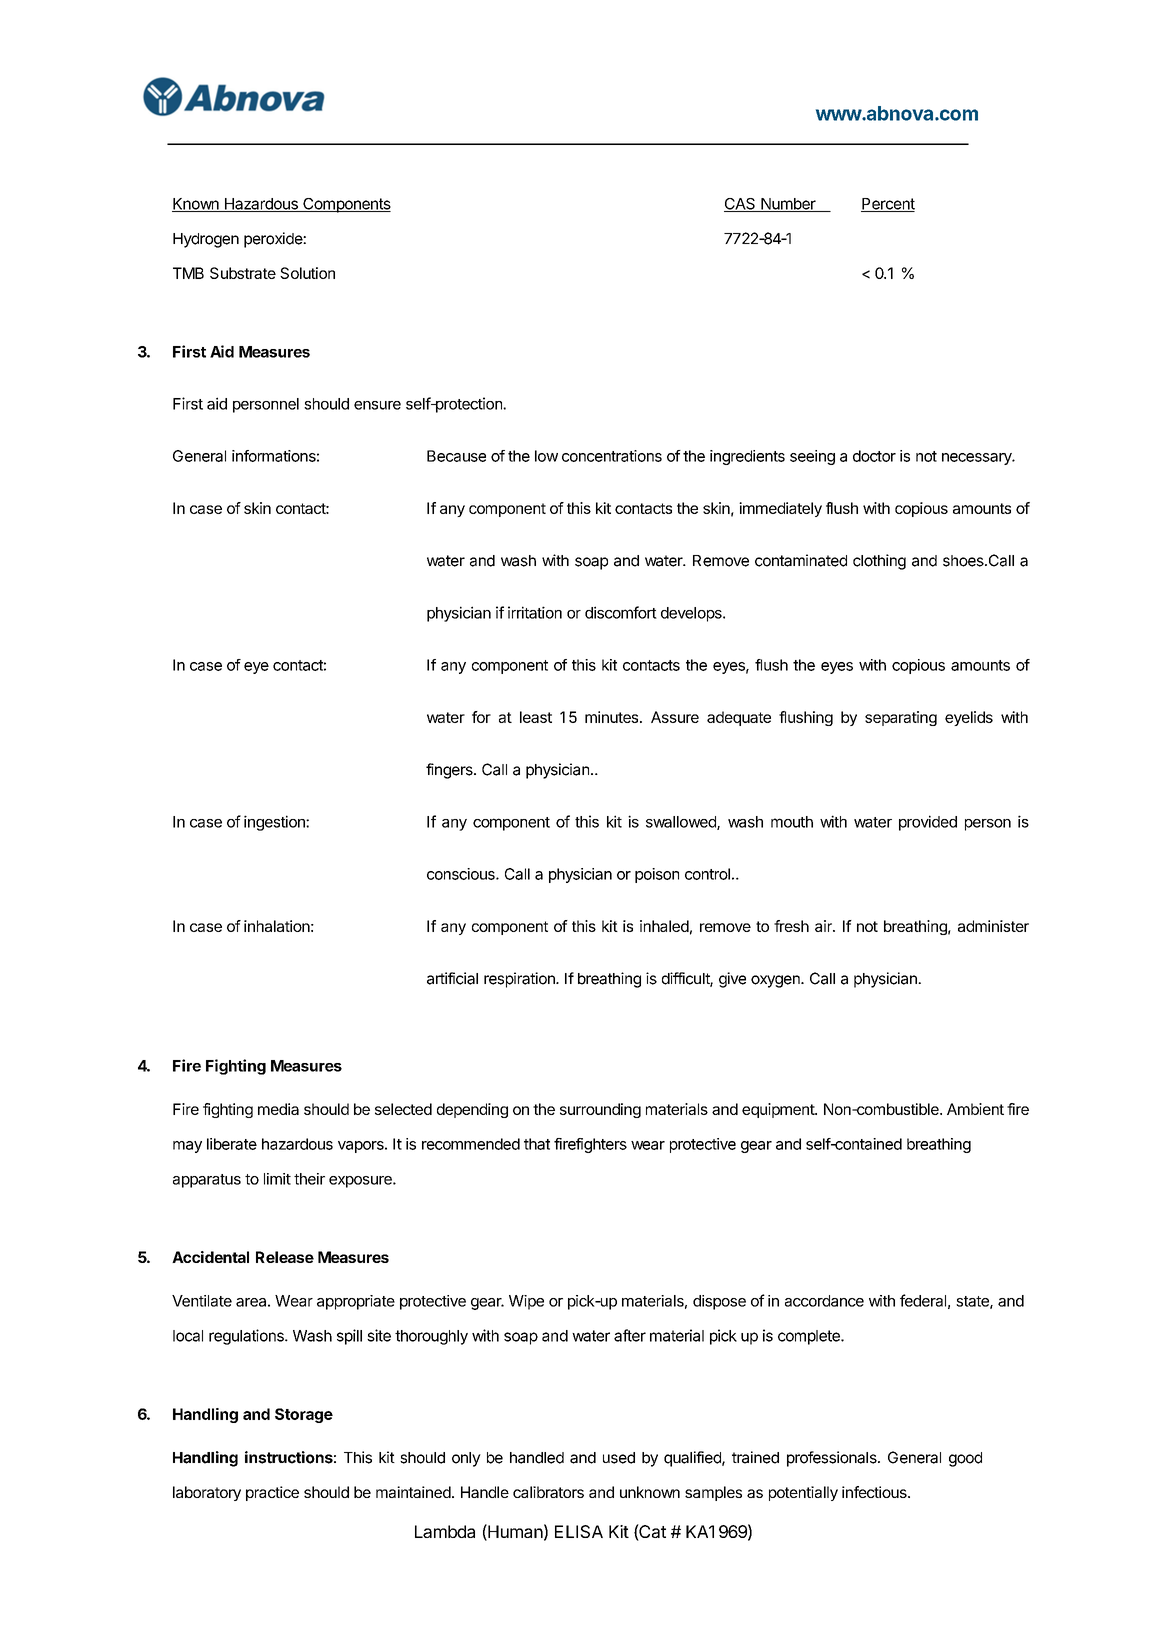 The image size is (1152, 1629). Describe the element at coordinates (888, 205) in the screenshot. I see `Percent` at that location.
